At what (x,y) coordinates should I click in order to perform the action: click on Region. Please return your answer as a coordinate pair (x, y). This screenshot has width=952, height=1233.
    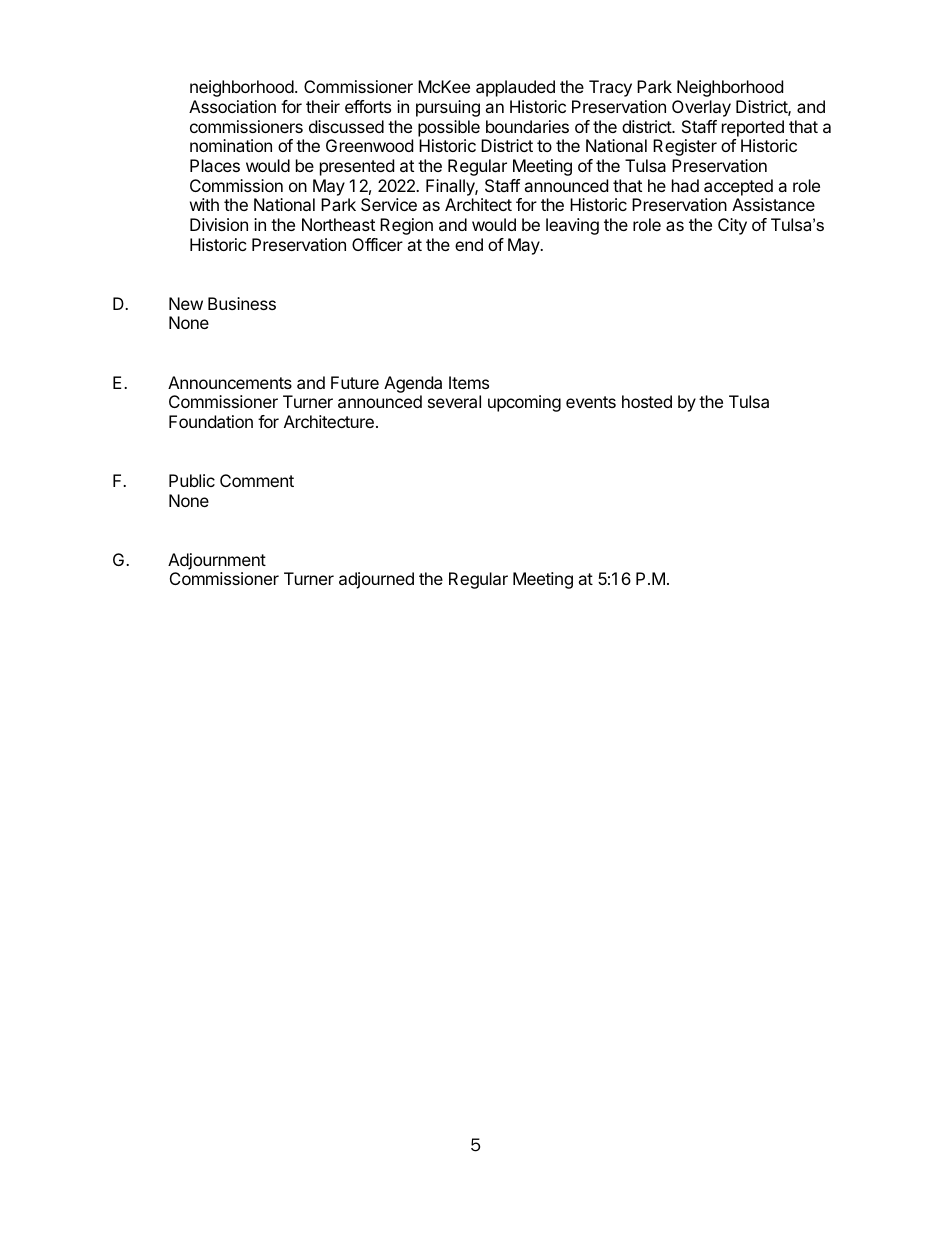
    Looking at the image, I should click on (406, 226).
